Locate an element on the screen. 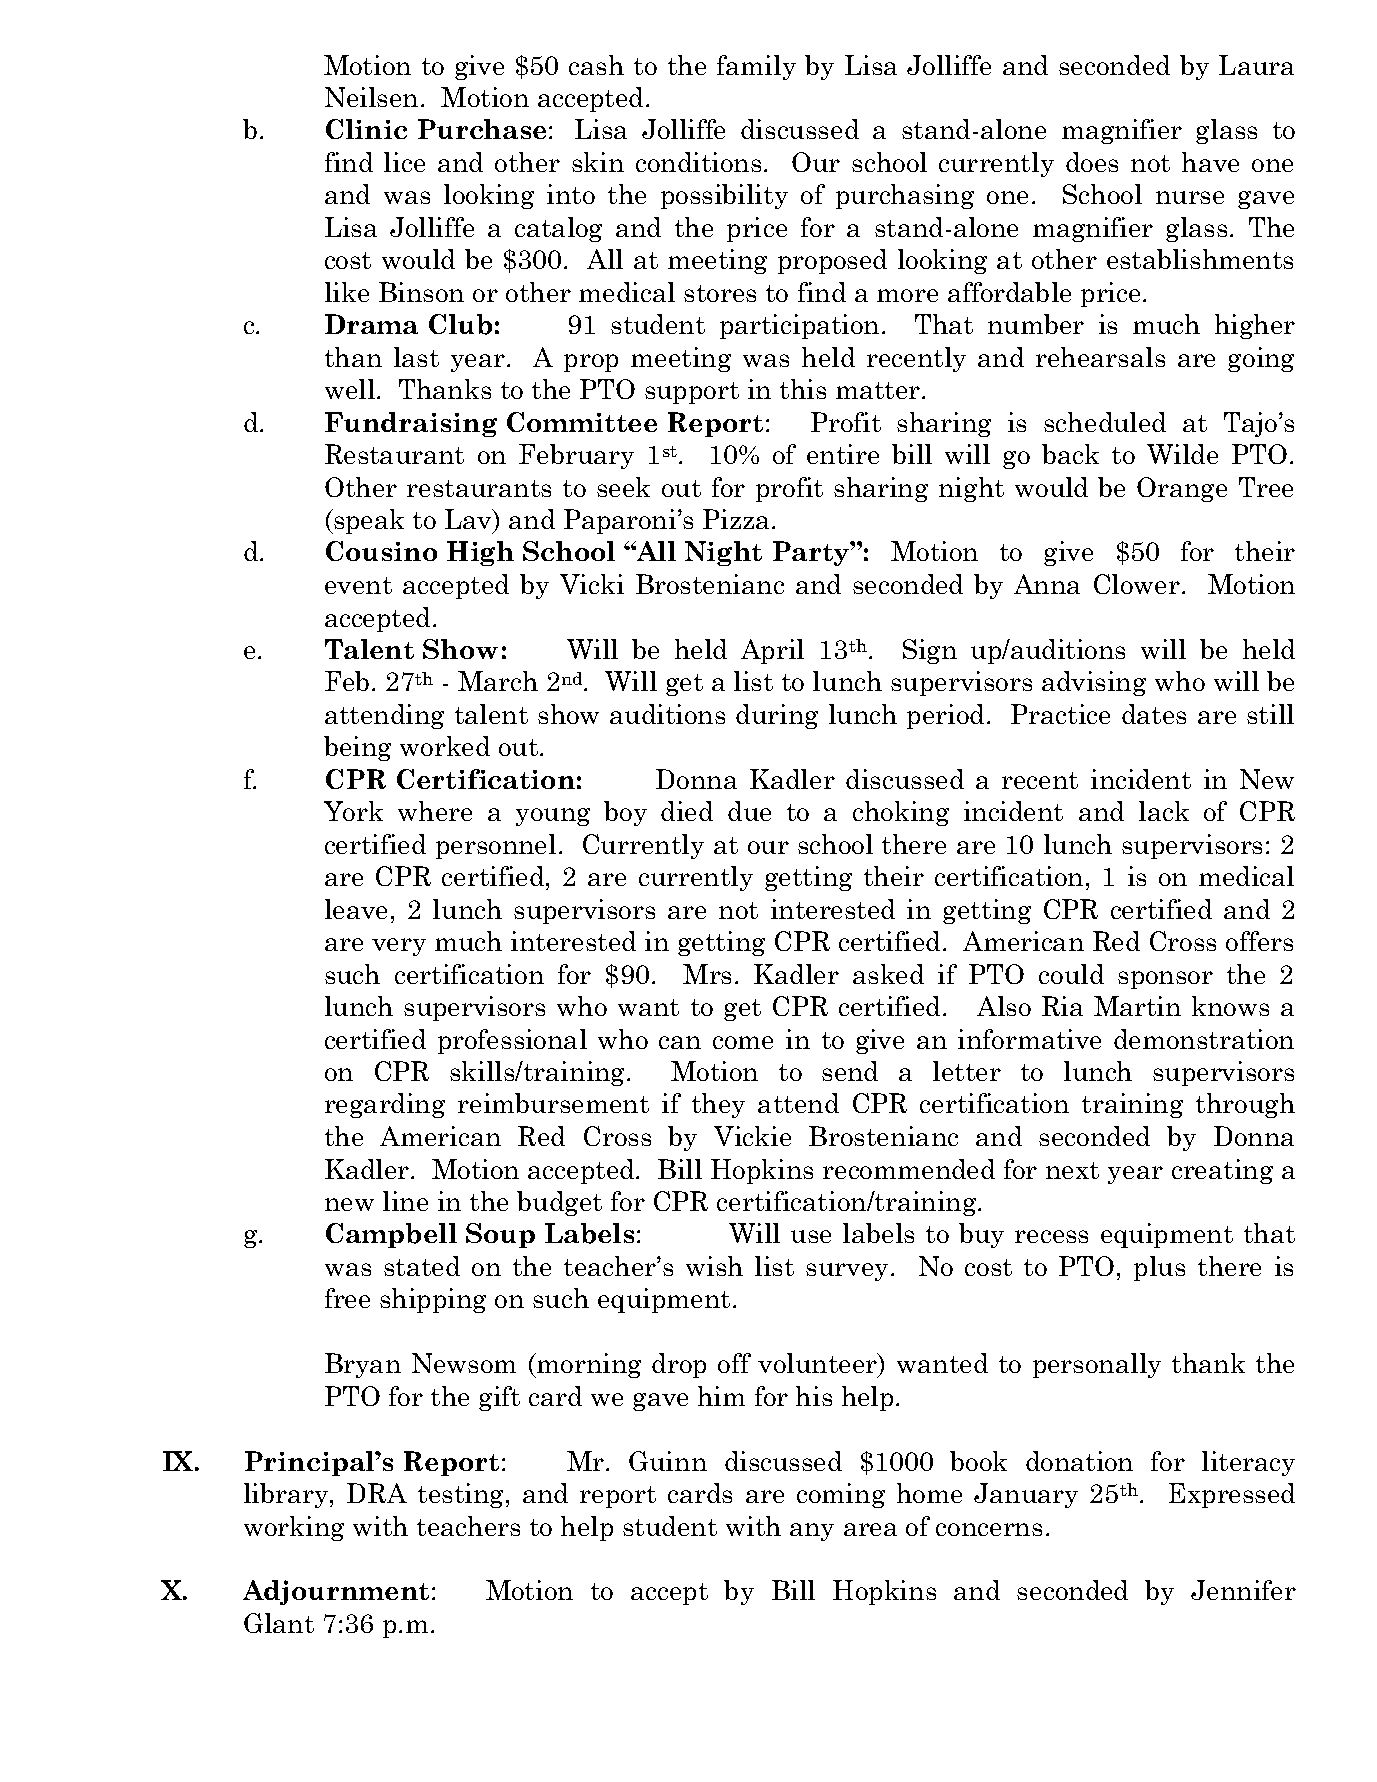  testing is located at coordinates (460, 1495).
